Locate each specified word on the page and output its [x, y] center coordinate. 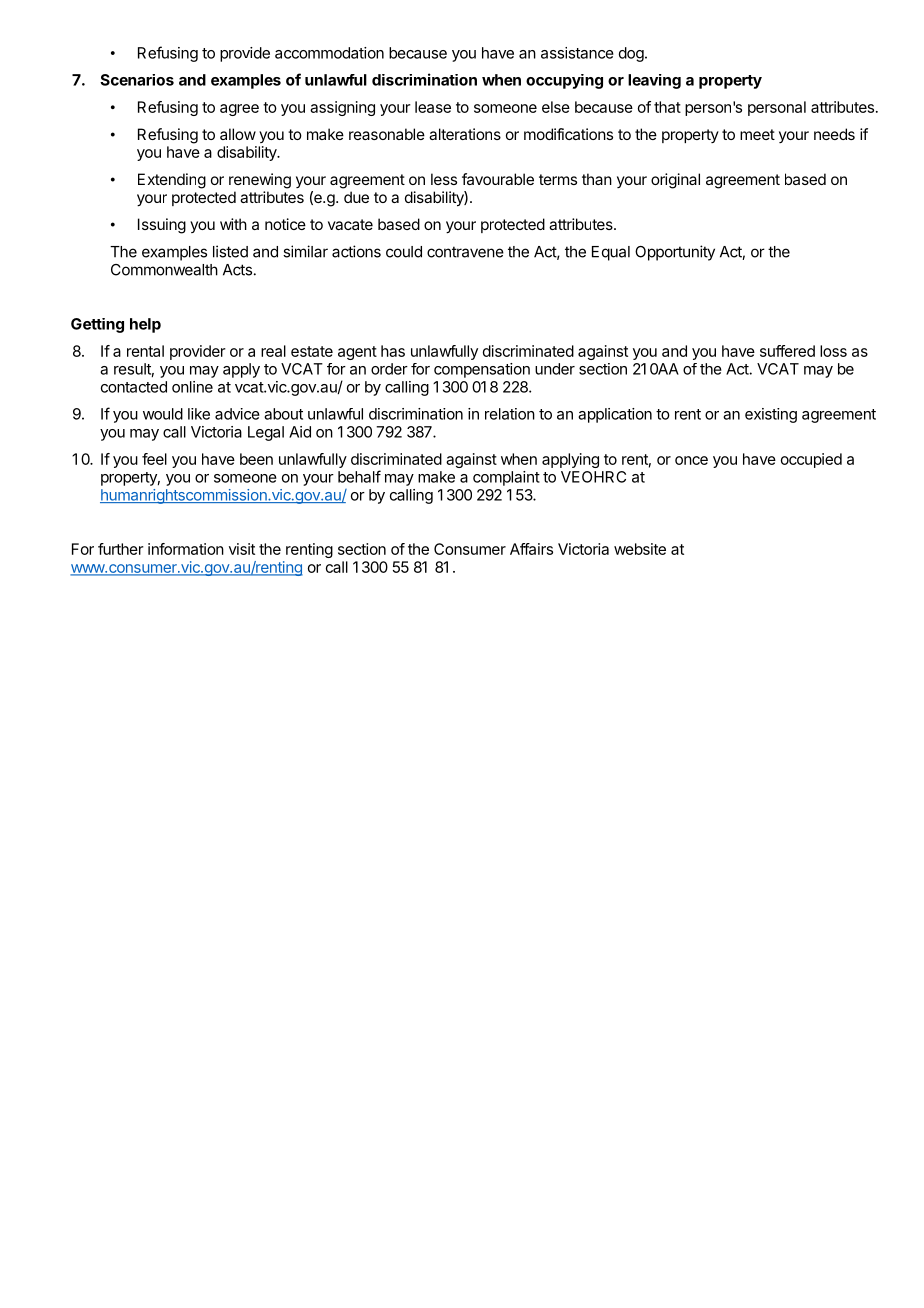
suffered [787, 351]
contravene [465, 252]
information [186, 549]
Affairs [531, 549]
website [640, 549]
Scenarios [137, 80]
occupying [564, 81]
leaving [654, 81]
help [145, 325]
